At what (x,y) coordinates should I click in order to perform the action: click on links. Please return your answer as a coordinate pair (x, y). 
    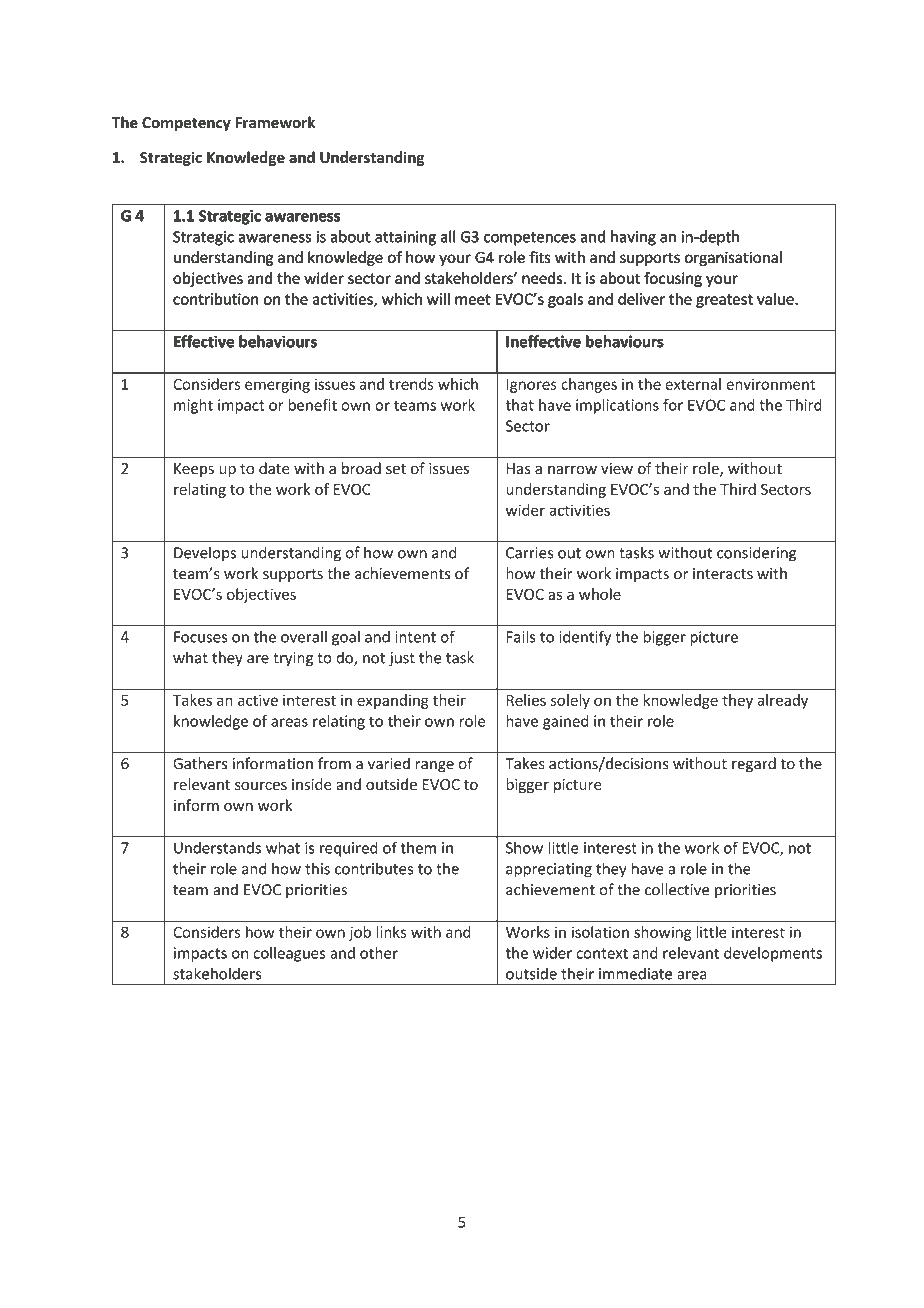
    Looking at the image, I should click on (391, 932).
